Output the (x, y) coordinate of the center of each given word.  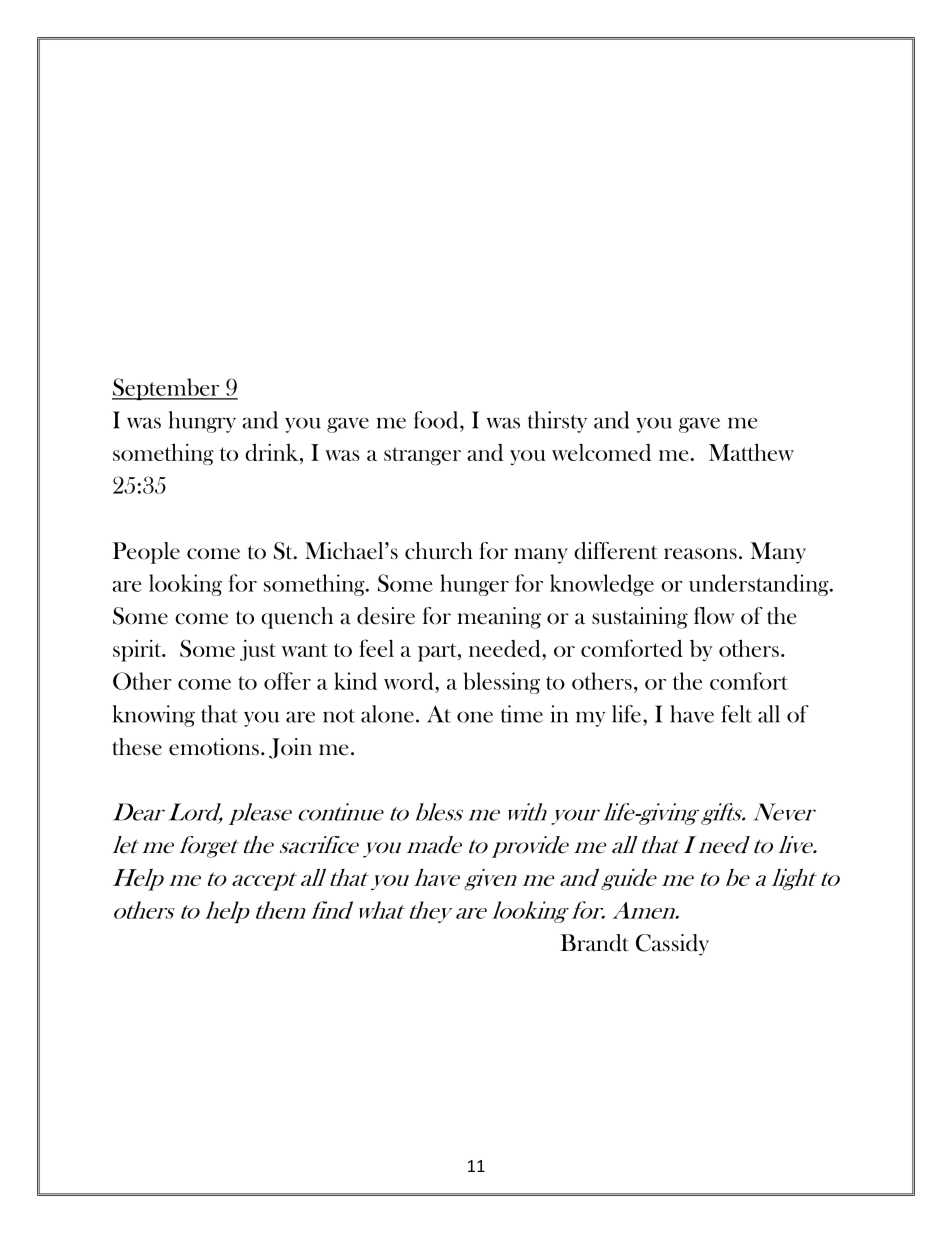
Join (290, 748)
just (258, 650)
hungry (202, 422)
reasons (700, 554)
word (410, 681)
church (439, 551)
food (437, 420)
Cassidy (672, 945)
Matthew (751, 452)
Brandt (595, 943)
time (522, 714)
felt (736, 714)
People (146, 553)
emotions (214, 747)
